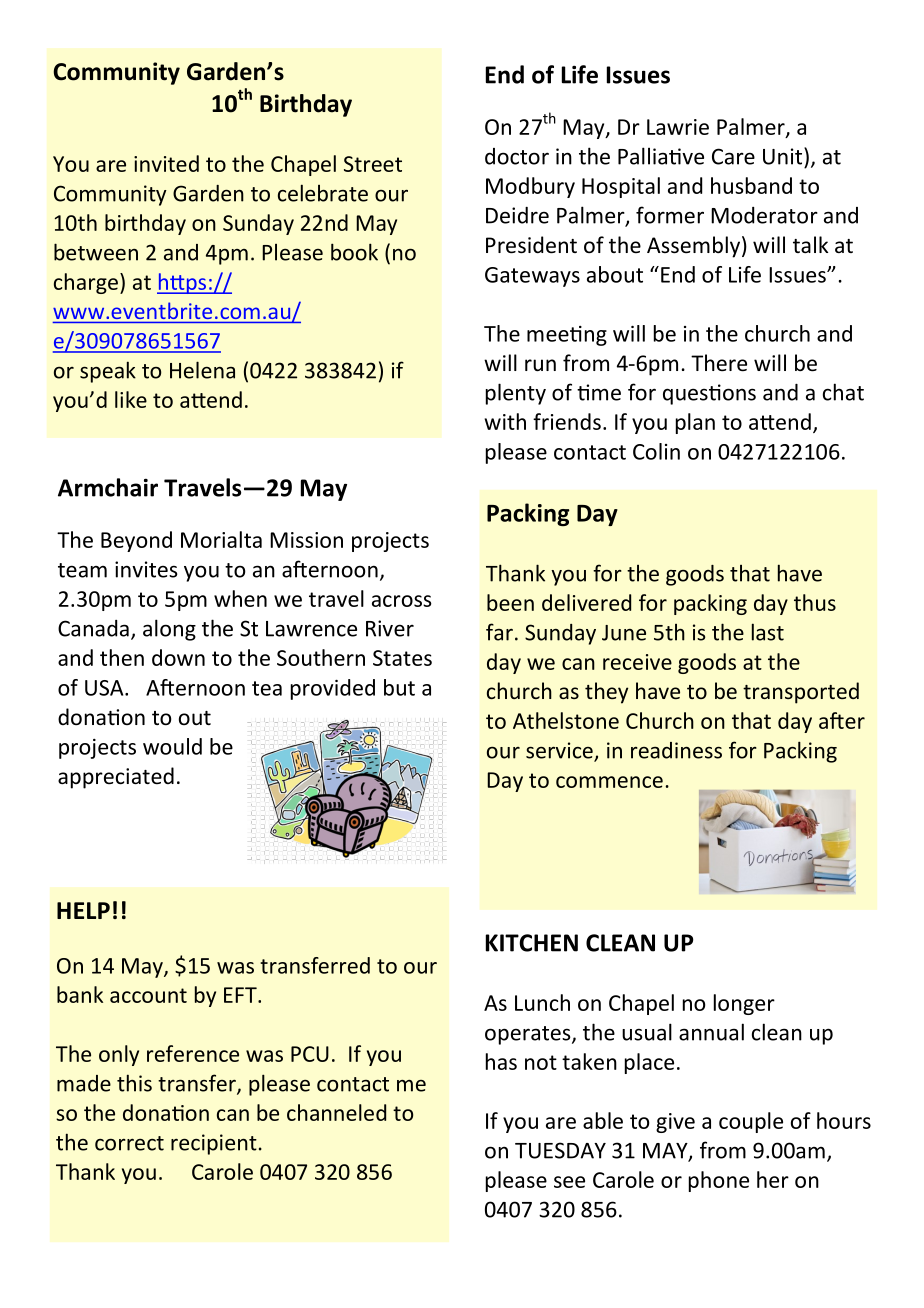 This screenshot has height=1308, width=924. What do you see at coordinates (178, 657) in the screenshot?
I see `down` at bounding box center [178, 657].
